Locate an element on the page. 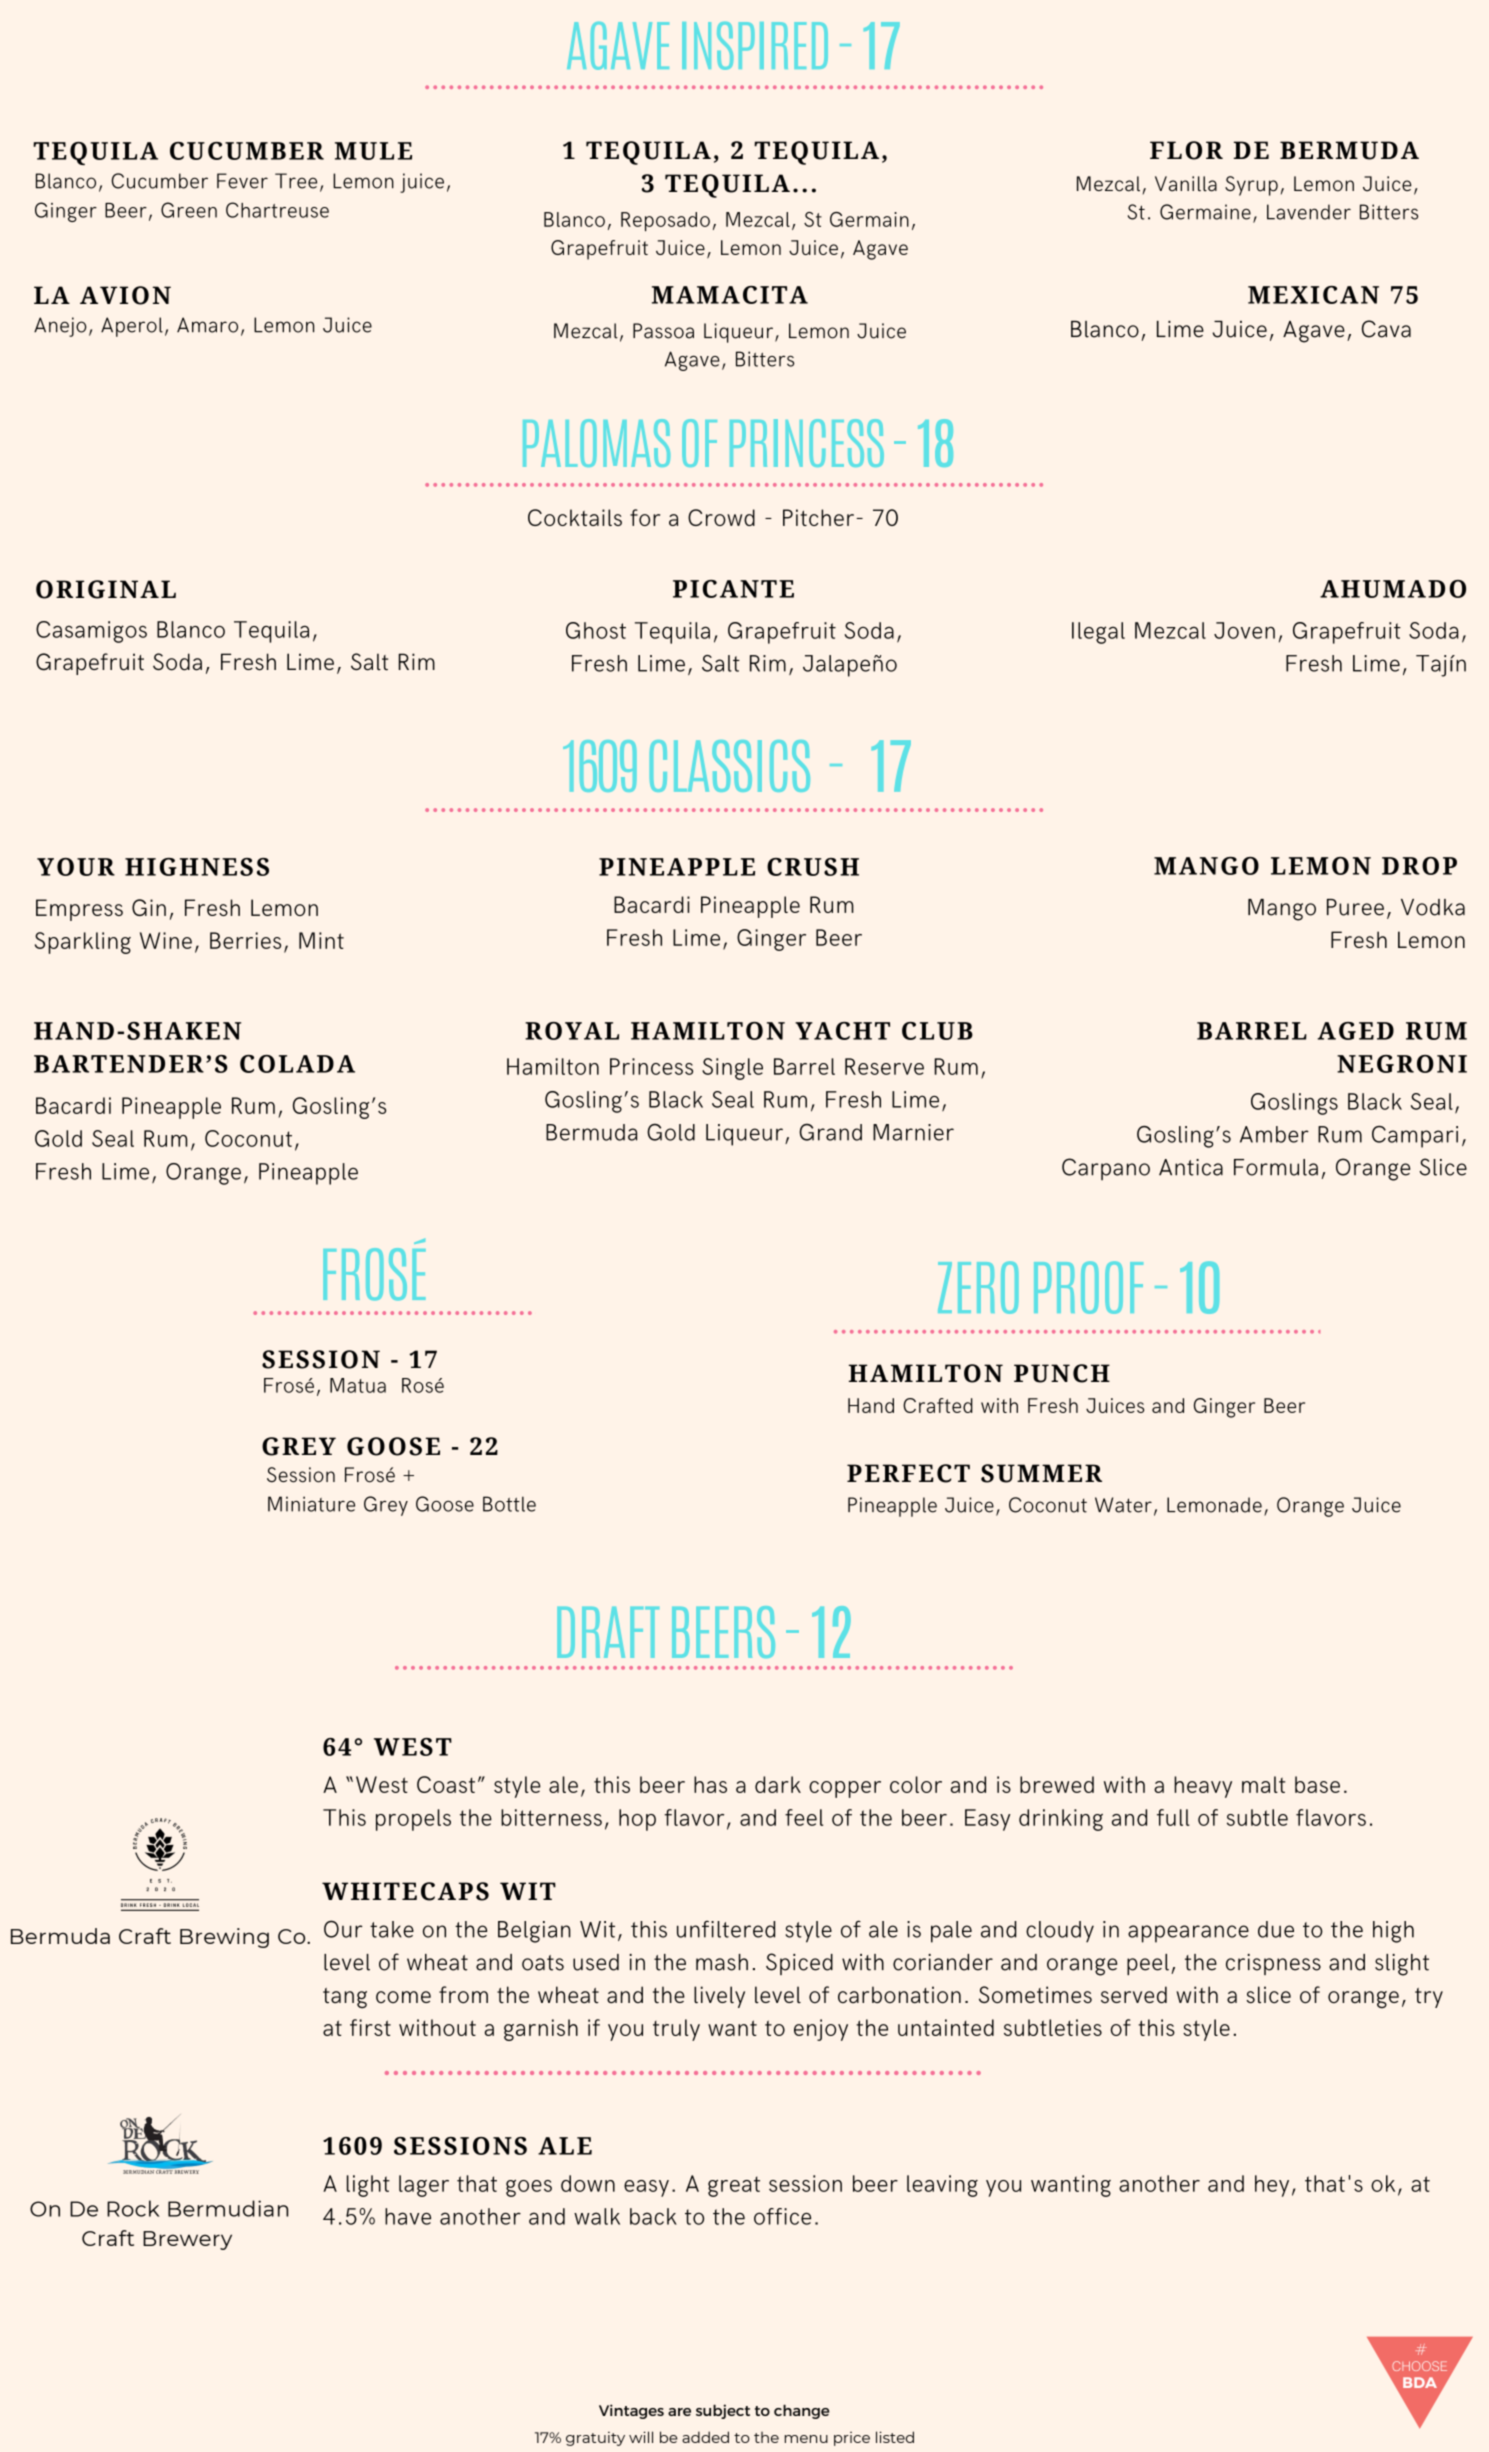  subject is located at coordinates (723, 2411).
